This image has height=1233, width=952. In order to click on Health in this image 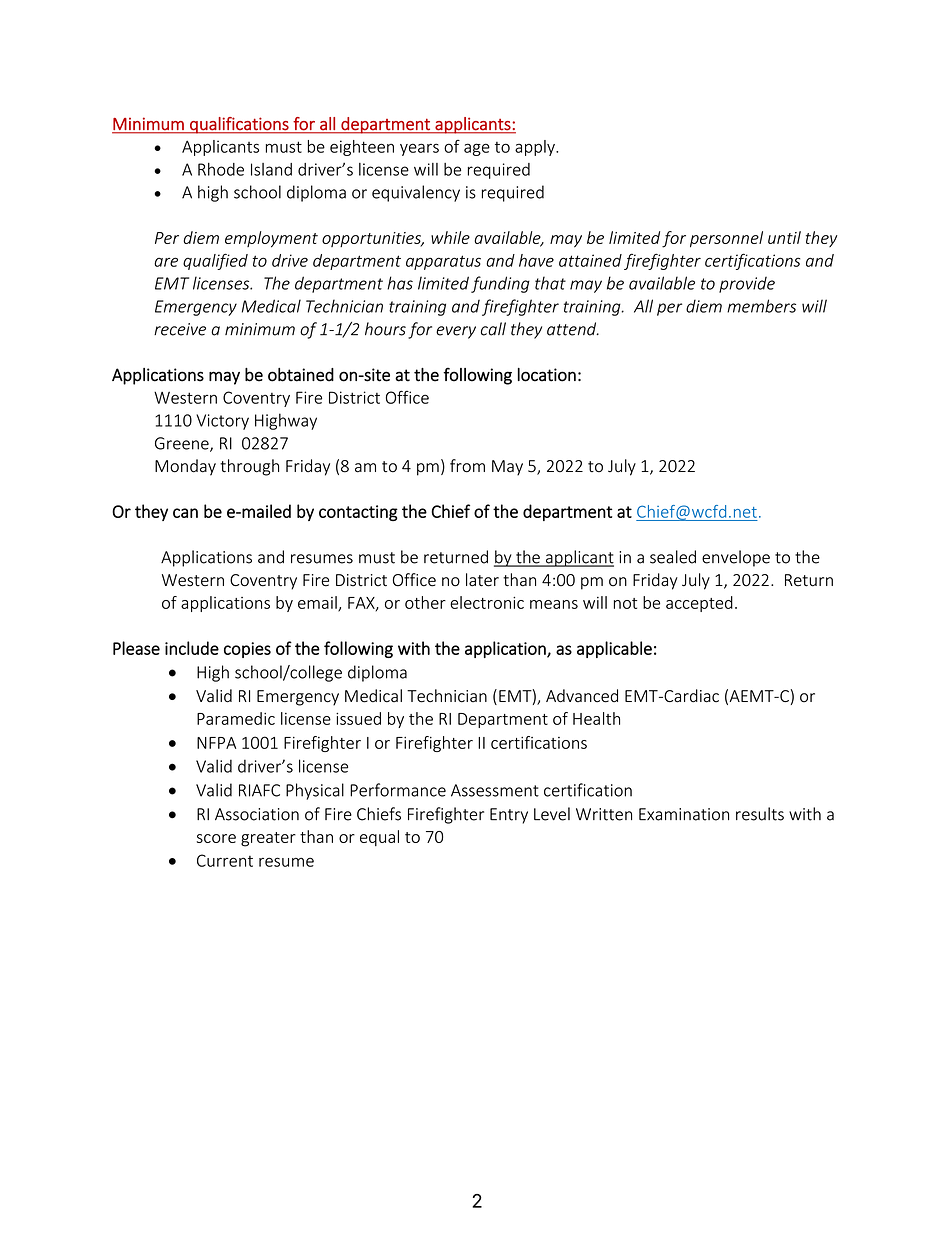, I will do `click(596, 718)`.
